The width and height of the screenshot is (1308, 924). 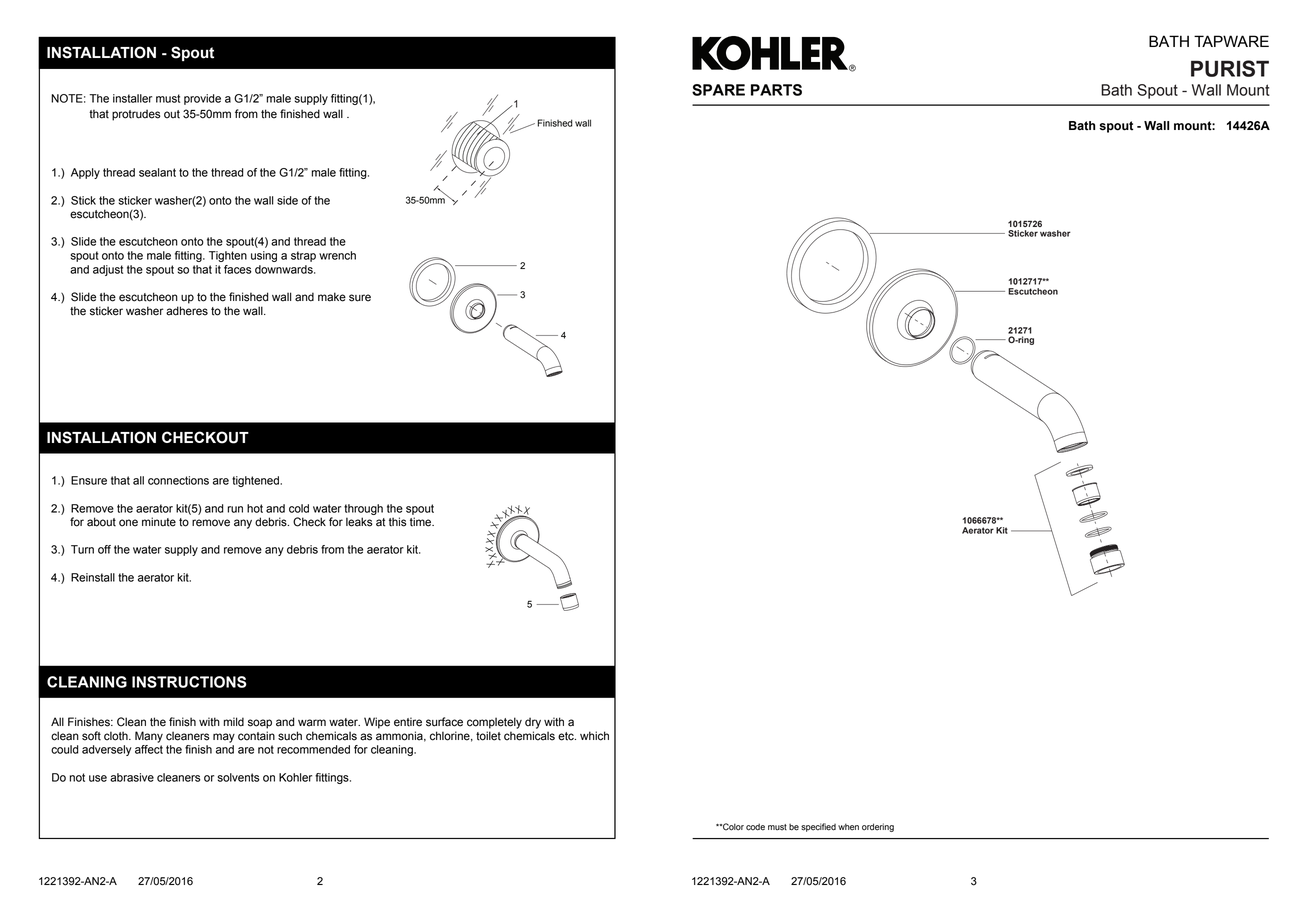 I want to click on PURIST, so click(x=1230, y=68).
